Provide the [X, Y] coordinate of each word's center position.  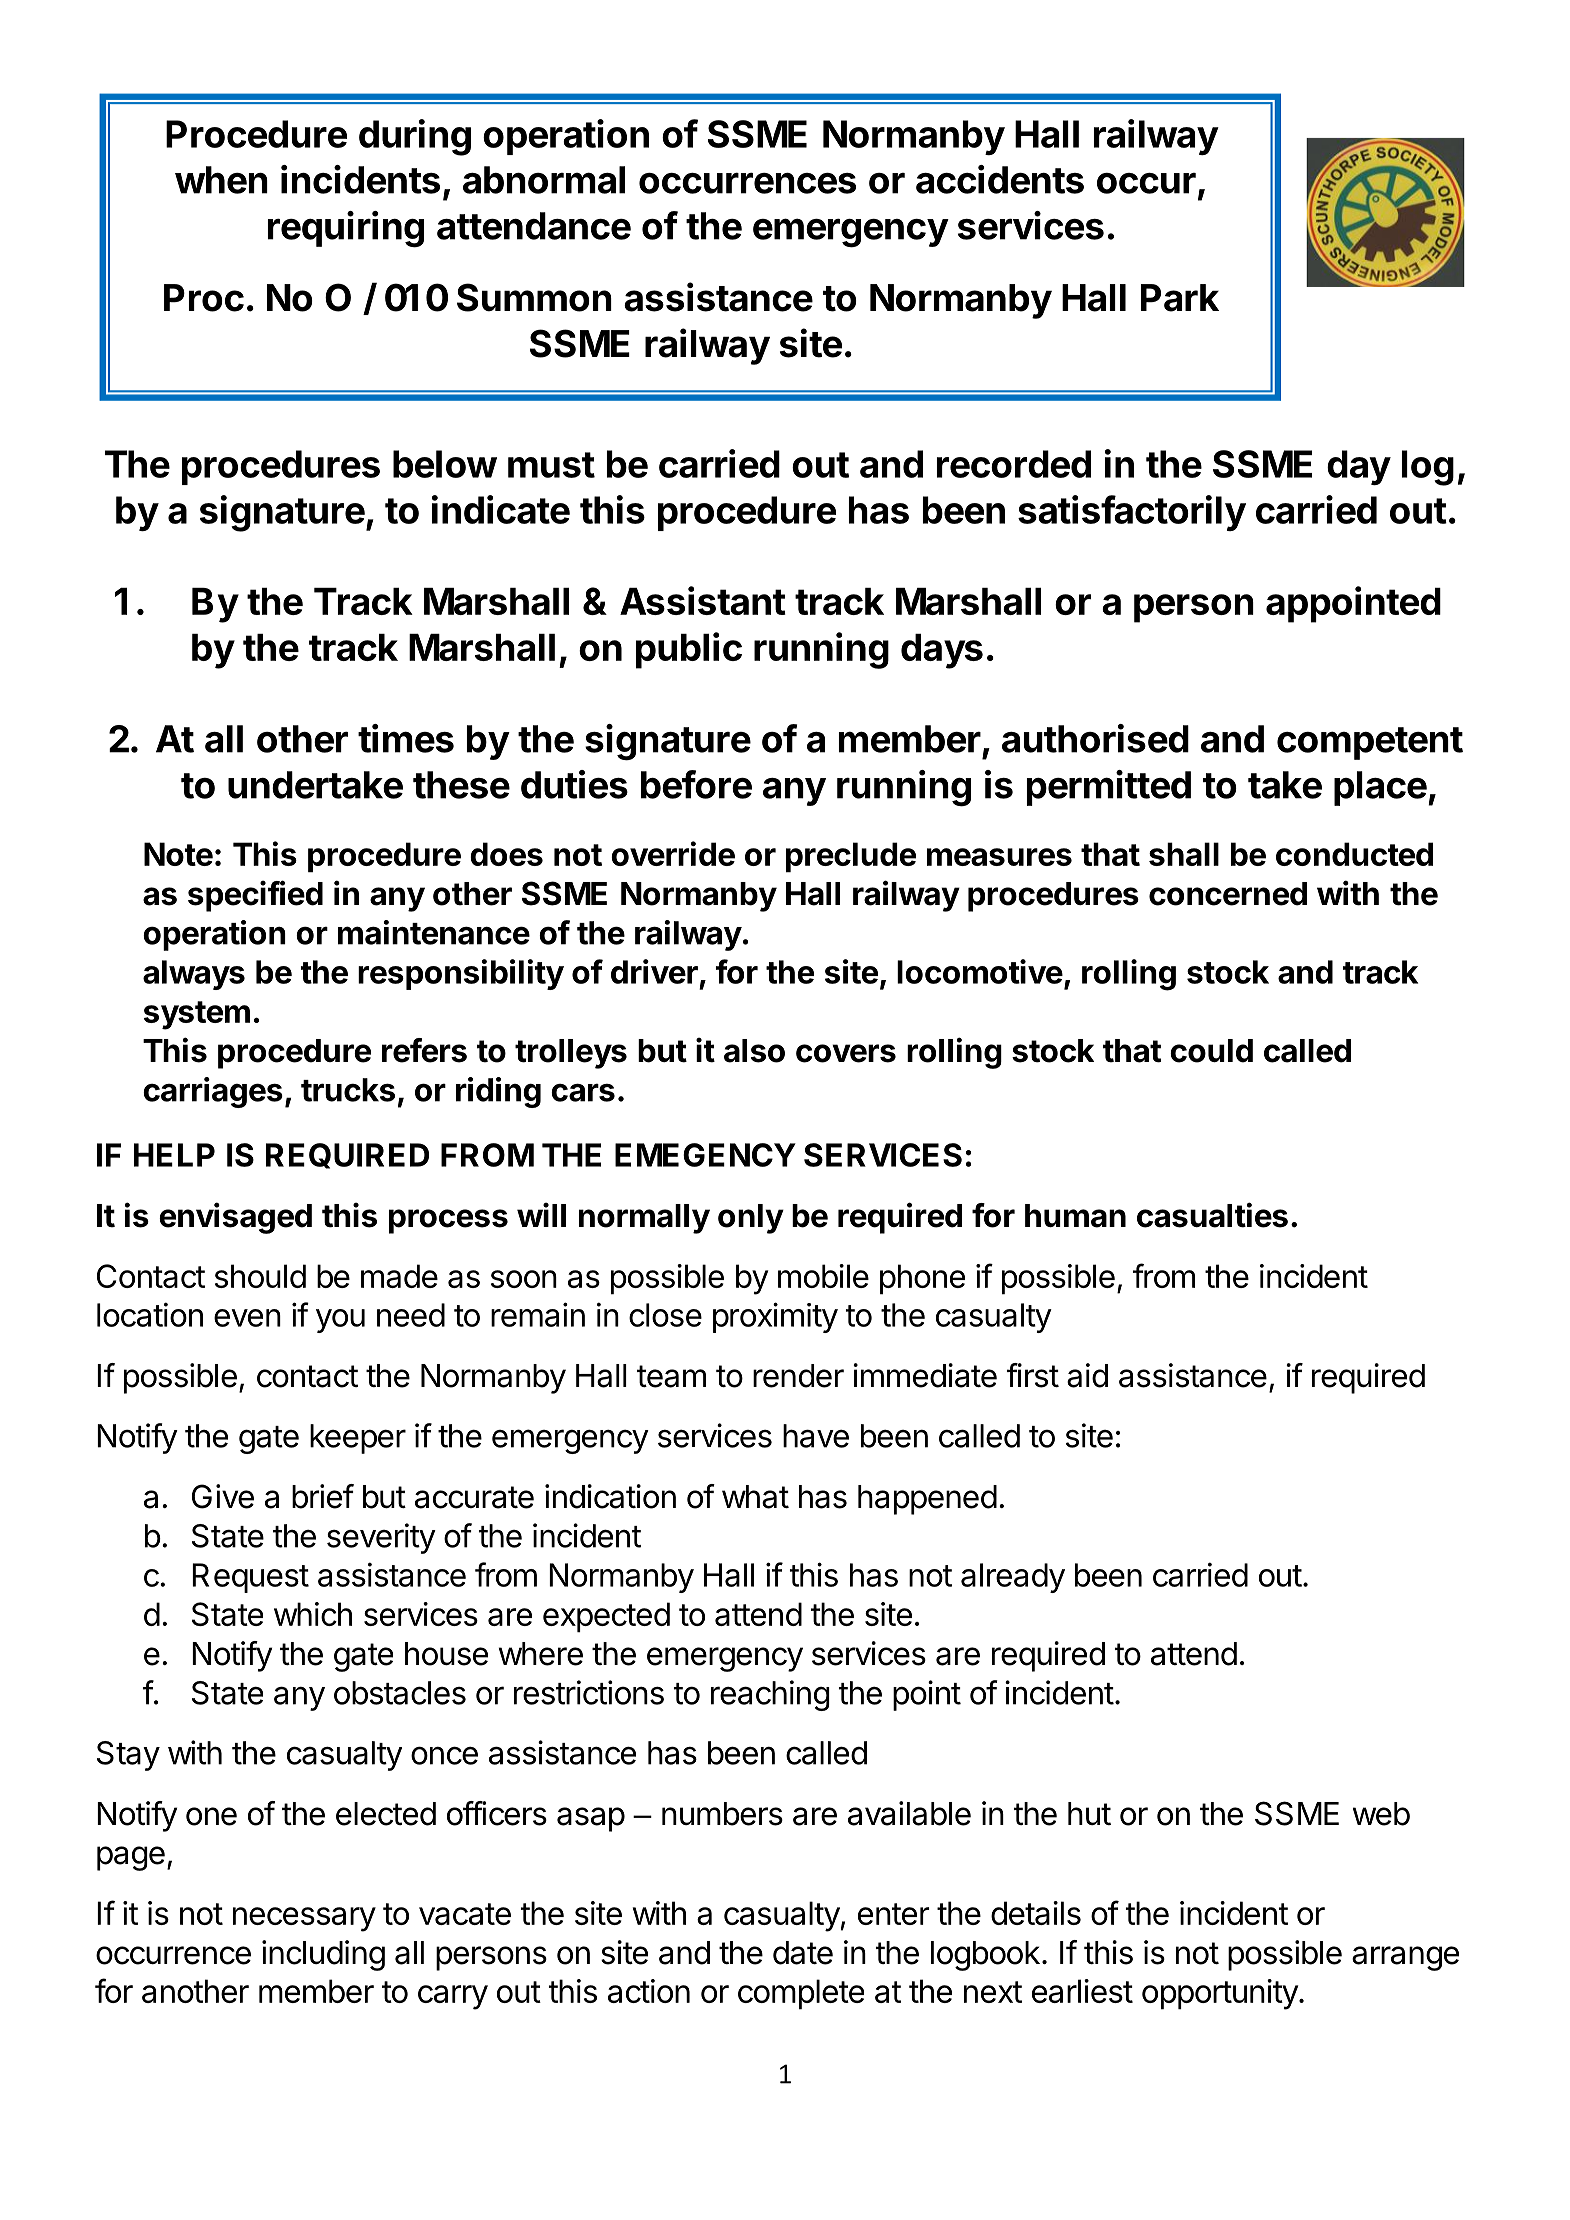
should [260, 1276]
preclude [851, 857]
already [1013, 1578]
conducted [1354, 854]
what [755, 1497]
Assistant [703, 600]
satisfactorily [1132, 513]
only [751, 1219]
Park [1180, 298]
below [445, 464]
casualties [1212, 1215]
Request [250, 1578]
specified [255, 896]
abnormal [544, 180]
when [221, 180]
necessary [304, 1919]
